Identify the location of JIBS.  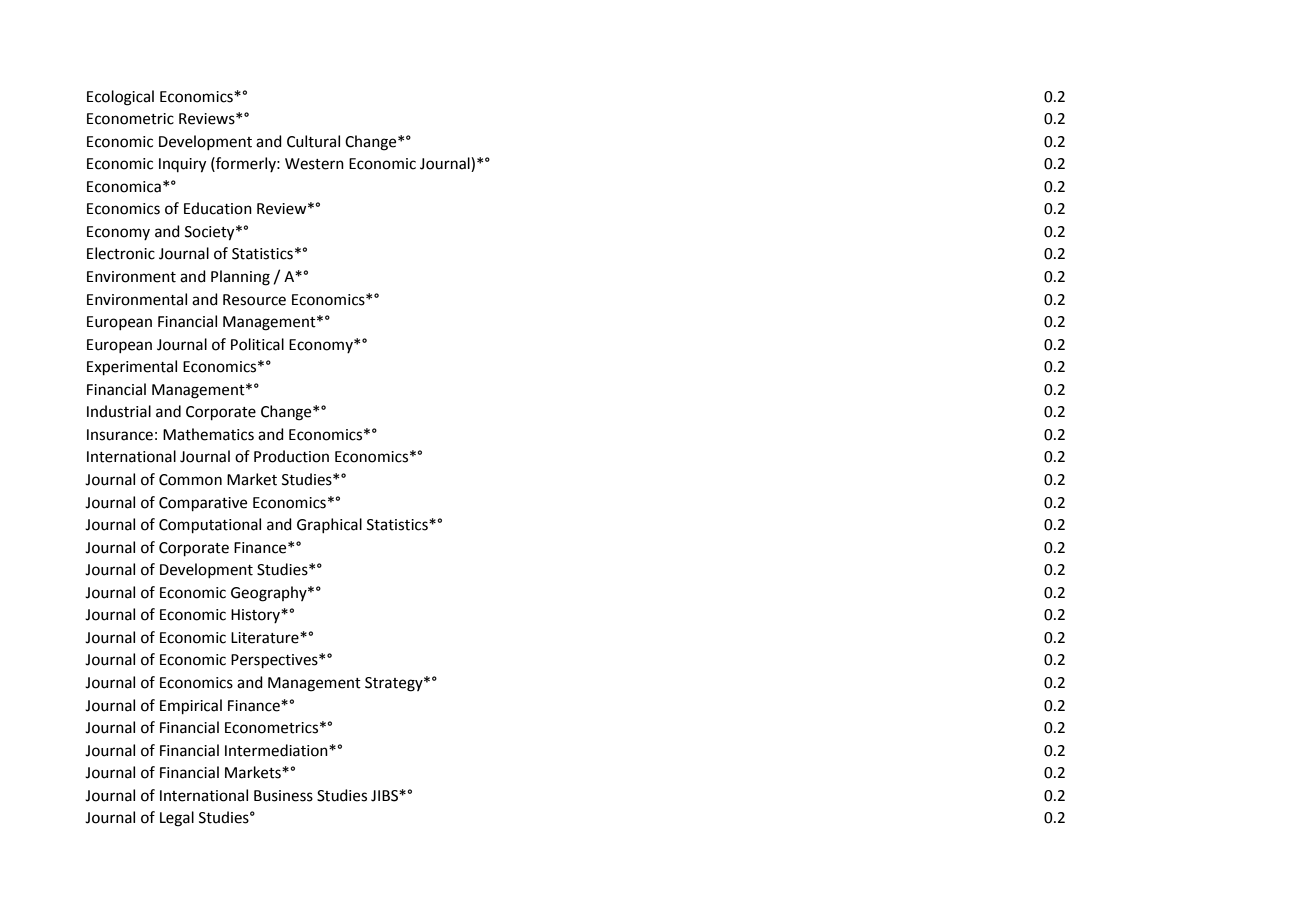
(385, 796).
